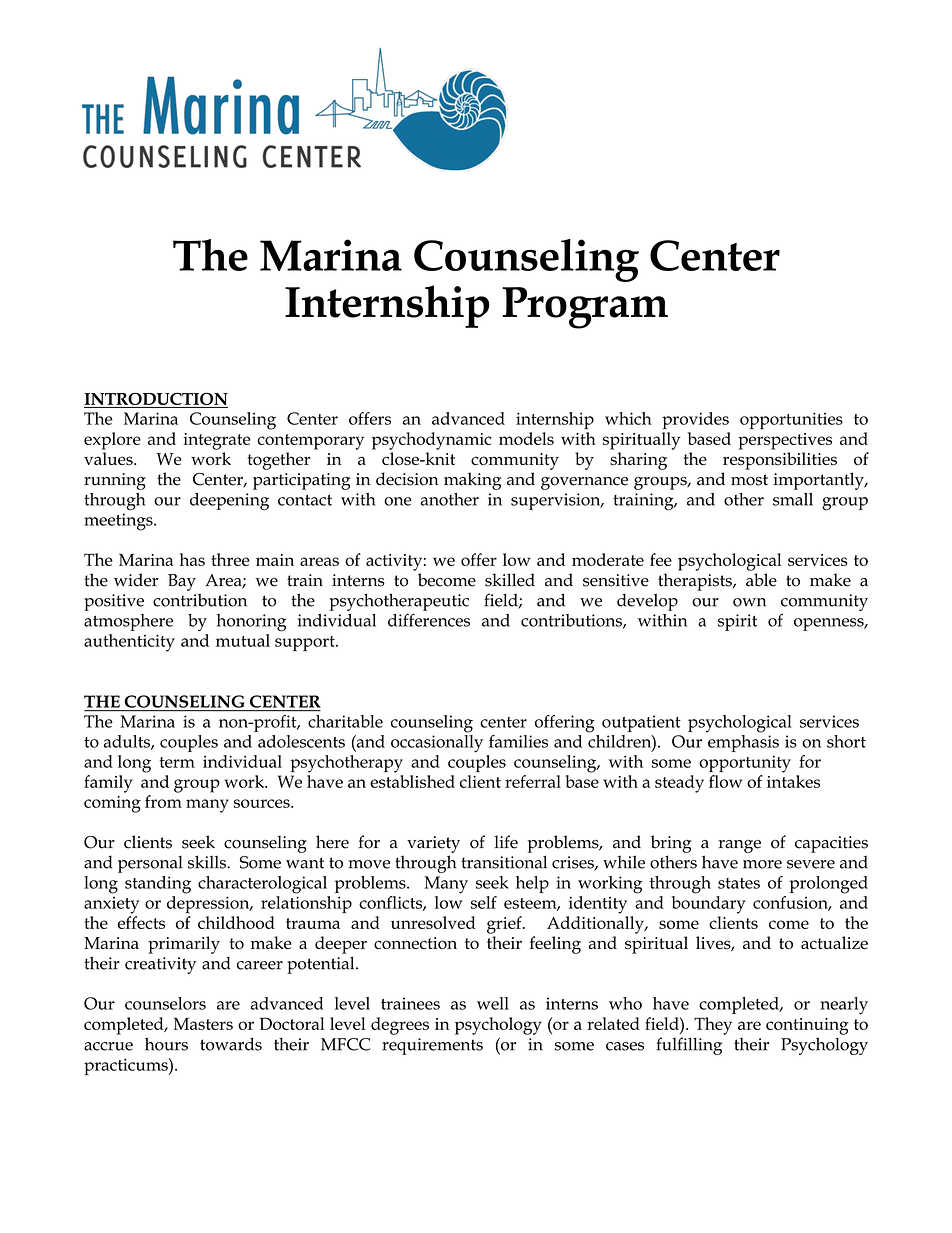  What do you see at coordinates (243, 640) in the page?
I see `mutual` at bounding box center [243, 640].
